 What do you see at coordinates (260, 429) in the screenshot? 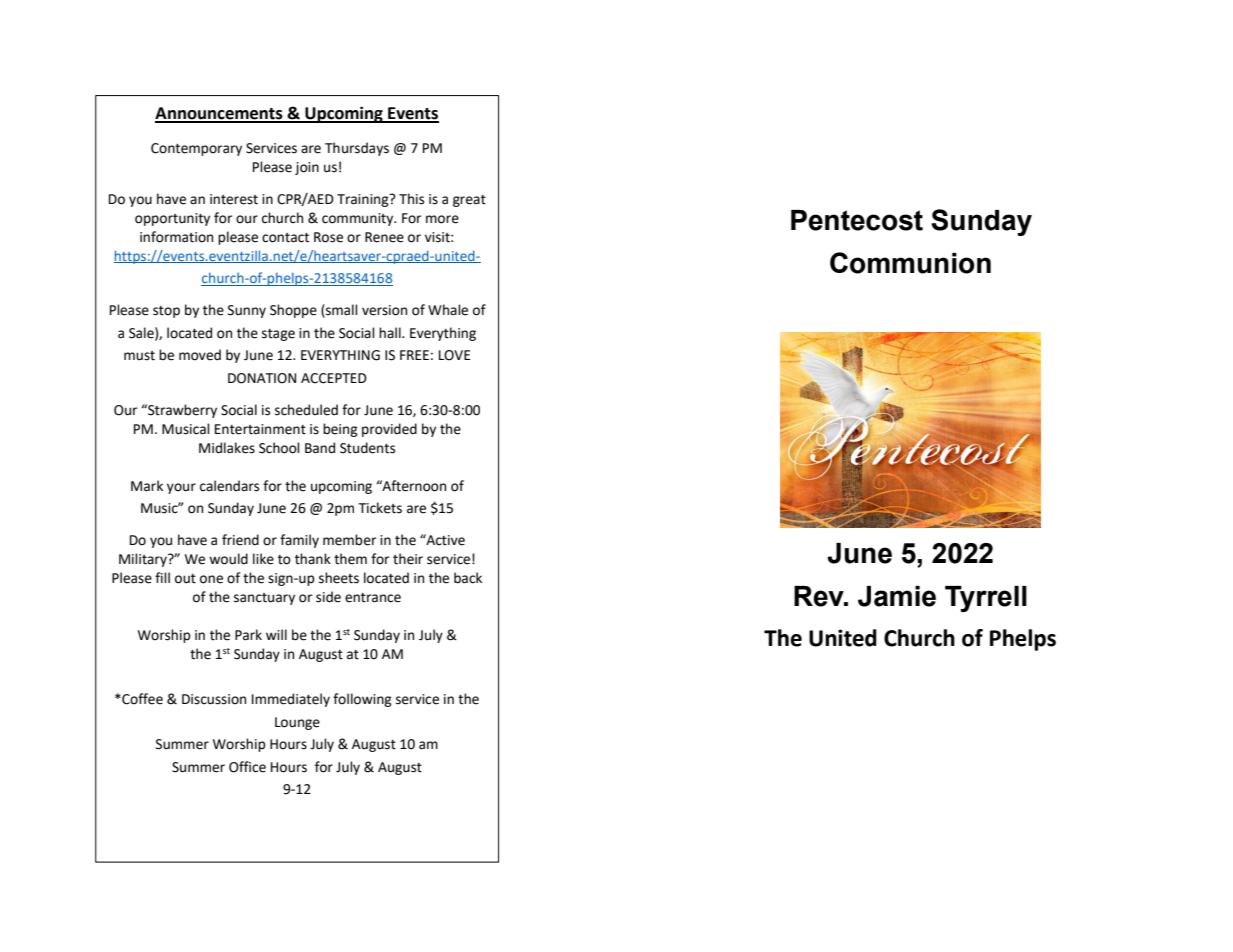
I see `Entertainment` at bounding box center [260, 429].
